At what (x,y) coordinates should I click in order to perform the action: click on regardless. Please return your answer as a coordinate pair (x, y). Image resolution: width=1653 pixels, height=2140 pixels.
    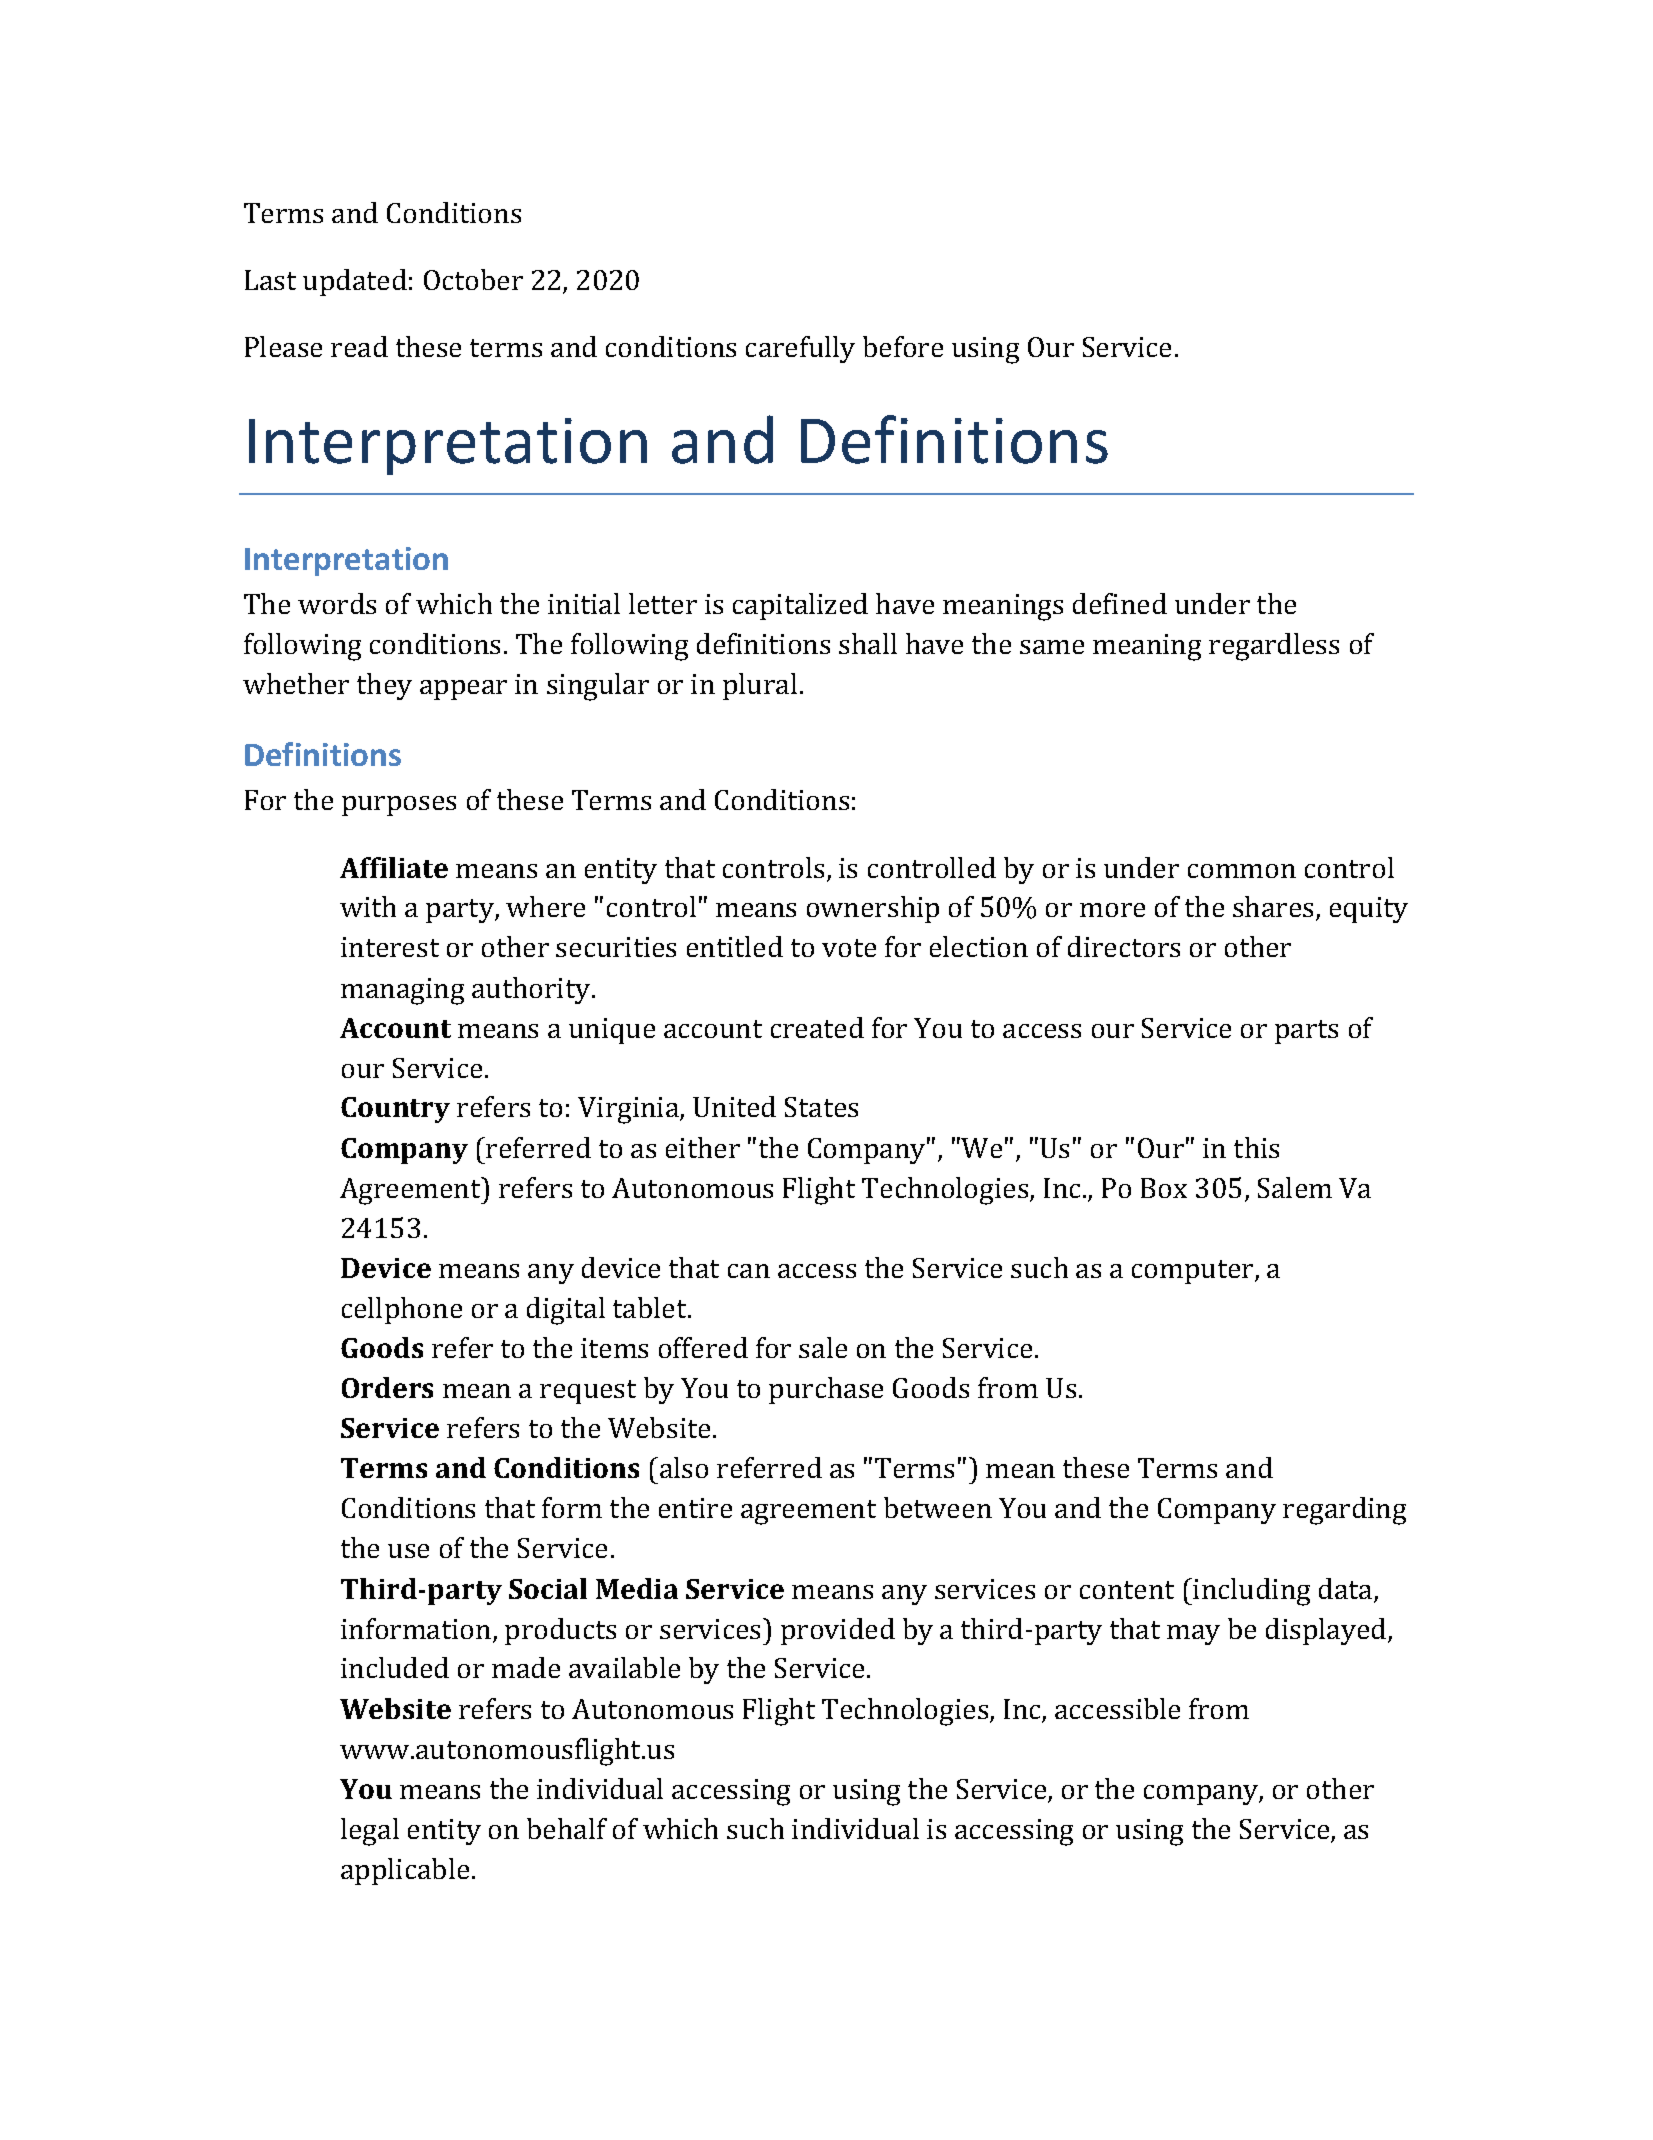
    Looking at the image, I should click on (1274, 647).
